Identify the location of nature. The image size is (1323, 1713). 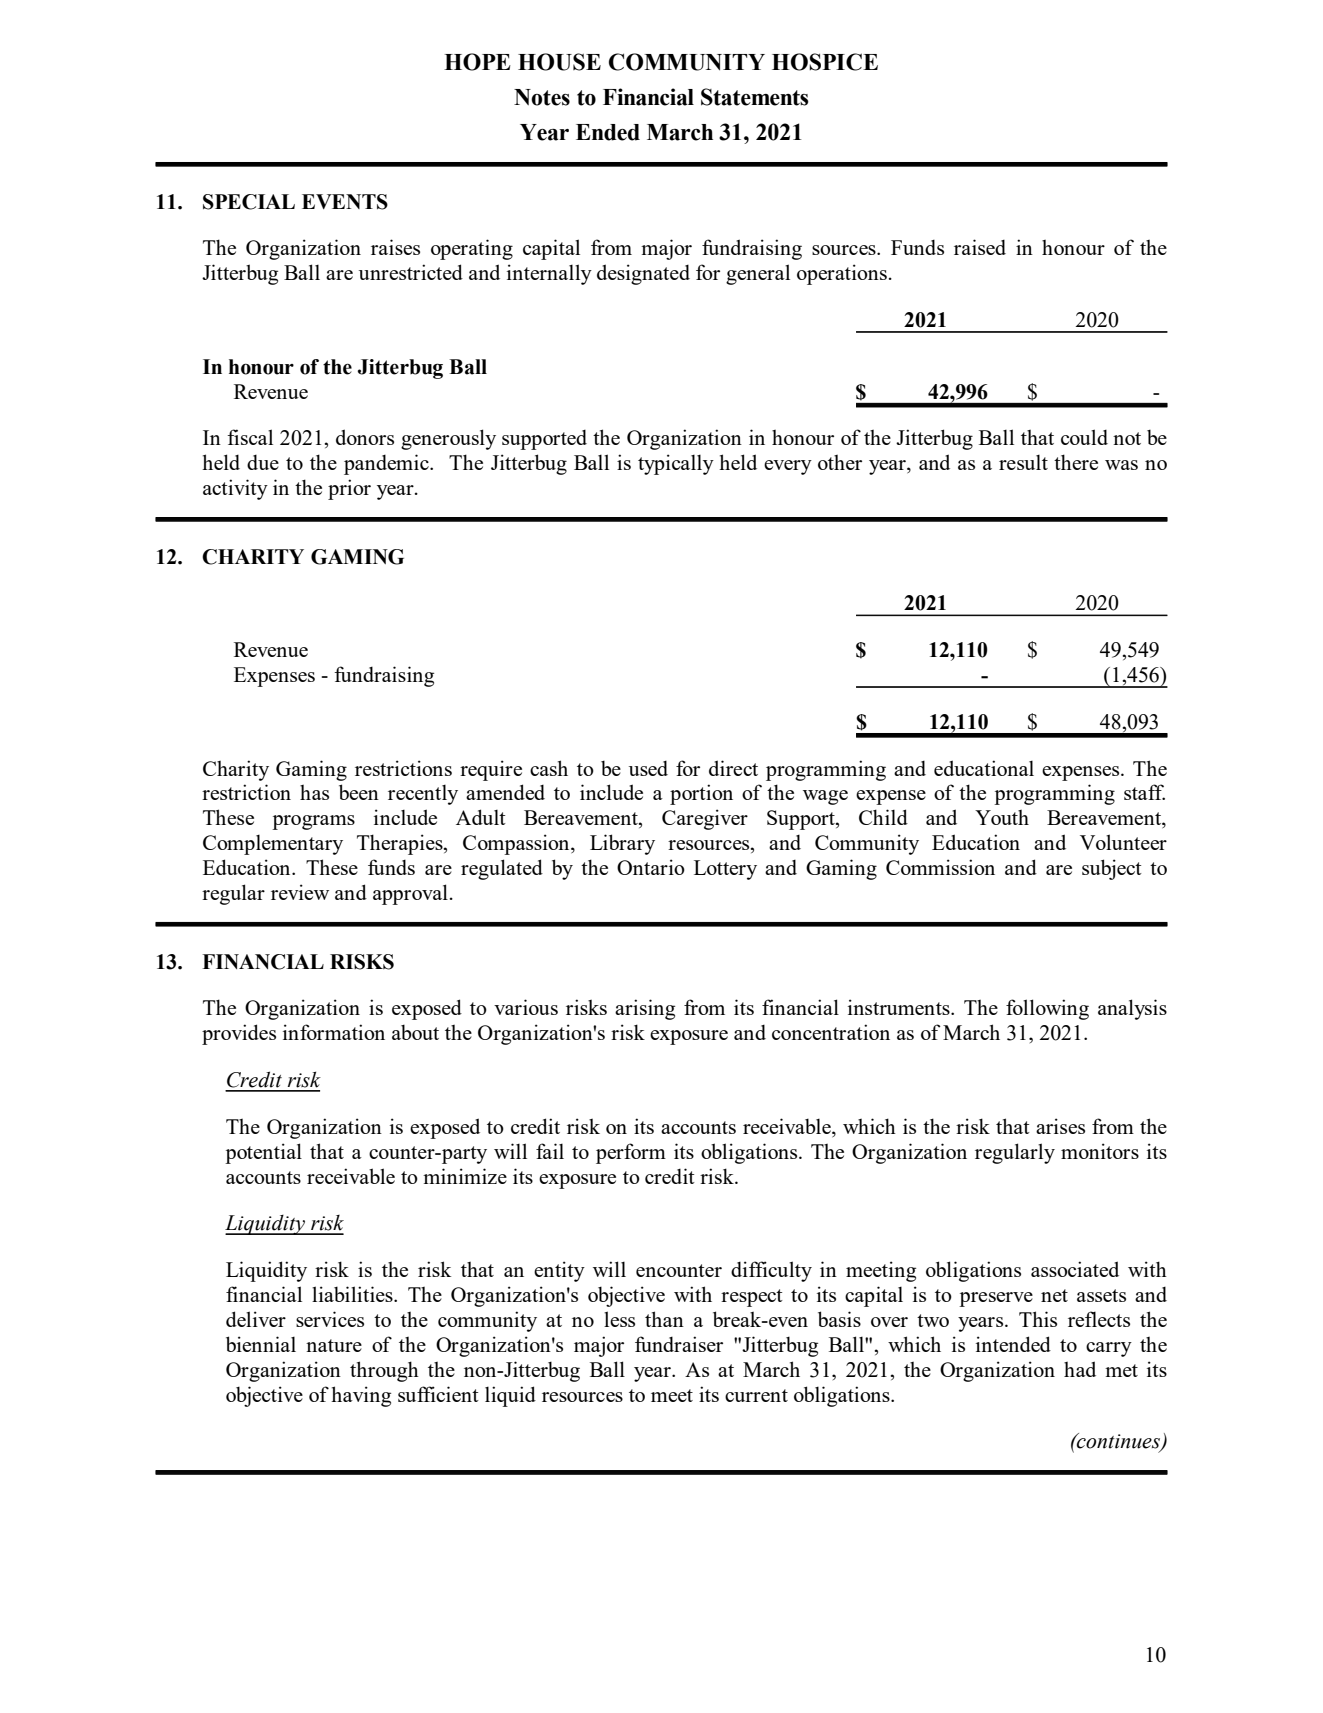
(334, 1345).
